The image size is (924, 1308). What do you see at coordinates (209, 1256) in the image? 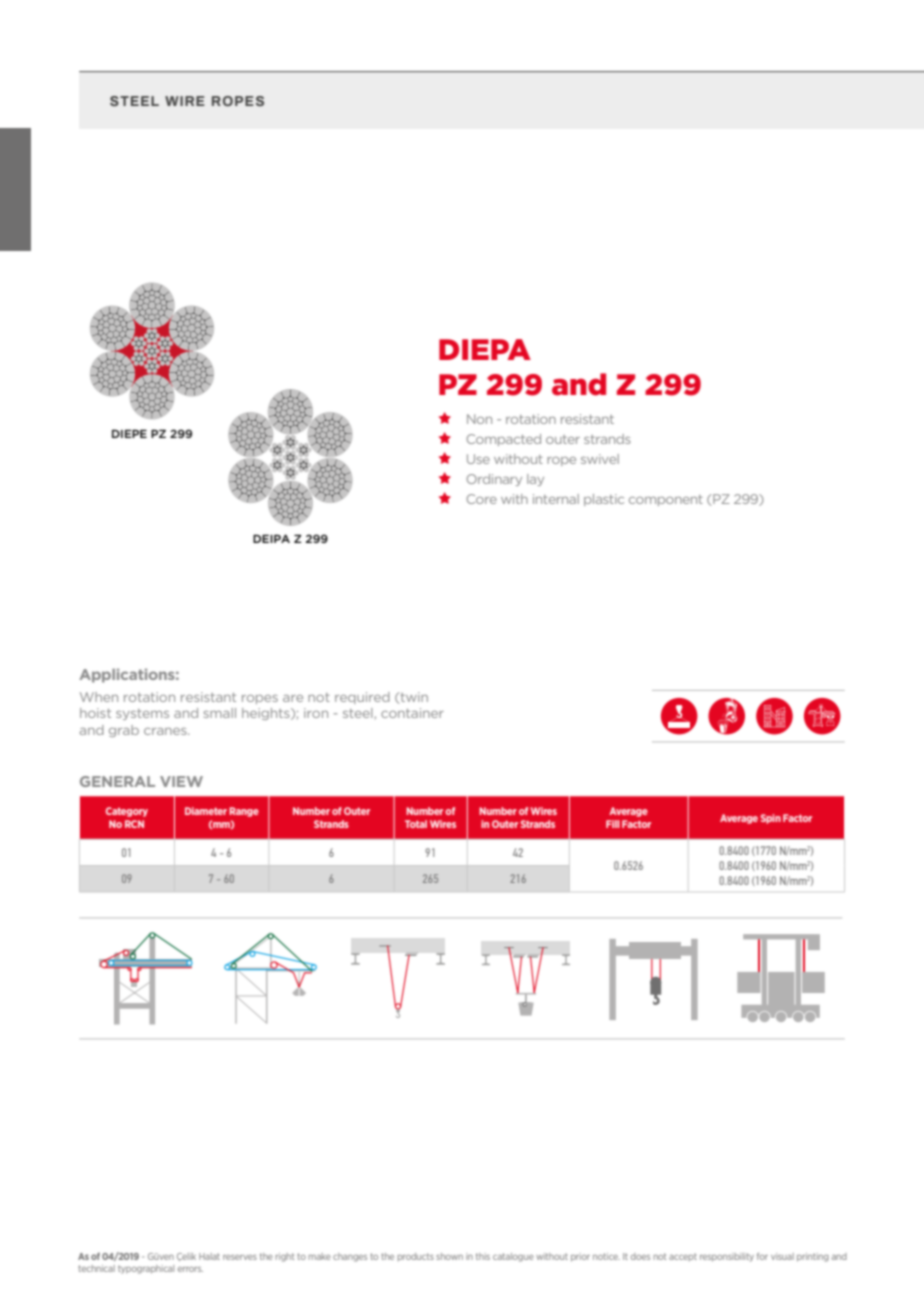
I see `Halat` at bounding box center [209, 1256].
